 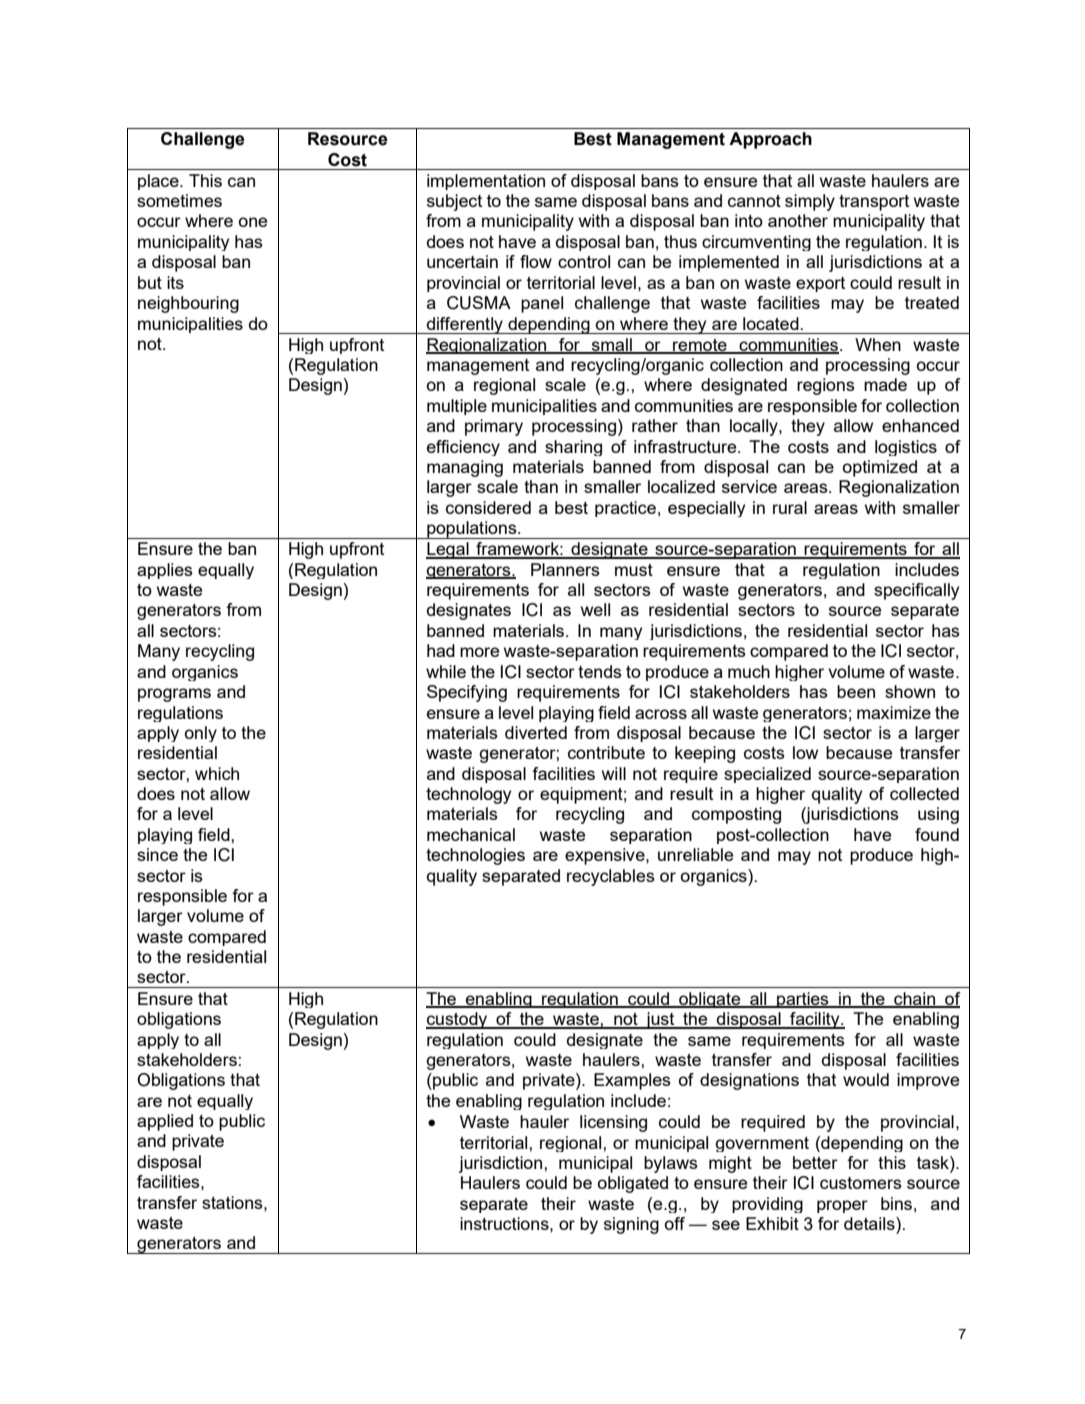 What do you see at coordinates (856, 691) in the screenshot?
I see `been` at bounding box center [856, 691].
